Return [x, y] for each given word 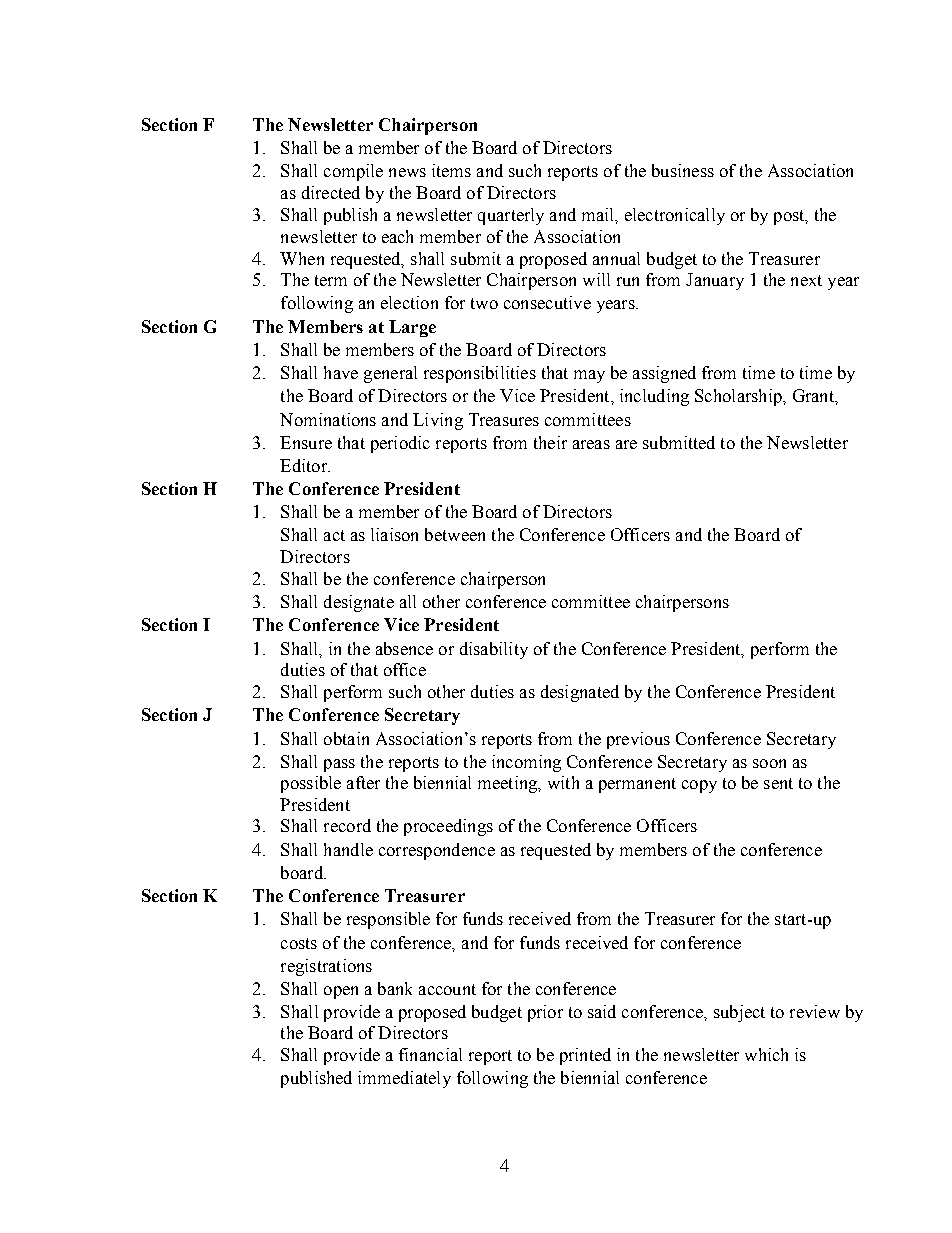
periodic [400, 444]
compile [353, 172]
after [363, 782]
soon [769, 763]
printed [585, 1056]
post [790, 217]
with [563, 782]
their [550, 442]
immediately [404, 1079]
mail [599, 214]
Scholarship [739, 397]
